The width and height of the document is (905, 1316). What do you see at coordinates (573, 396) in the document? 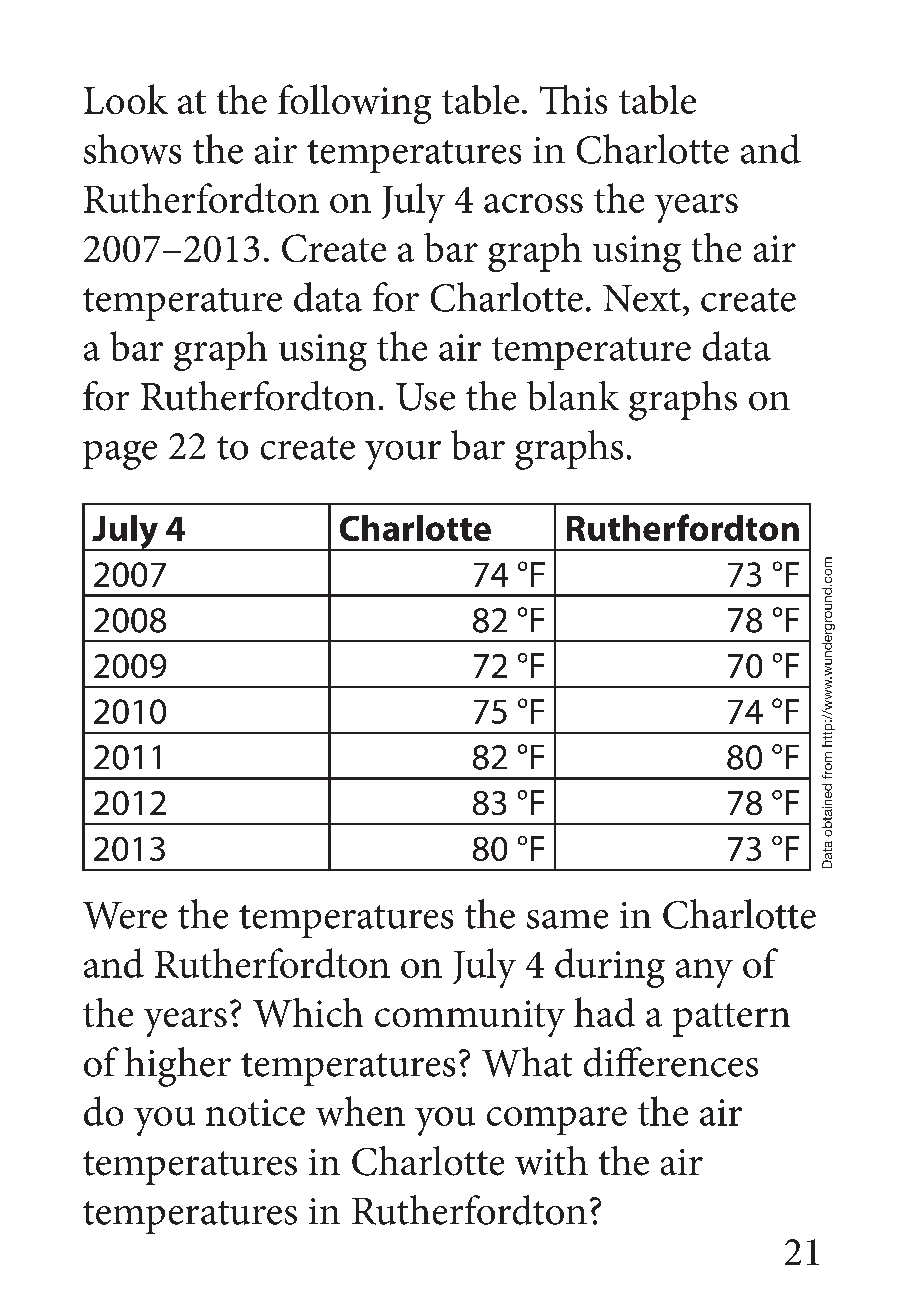
I see `blank` at bounding box center [573, 396].
